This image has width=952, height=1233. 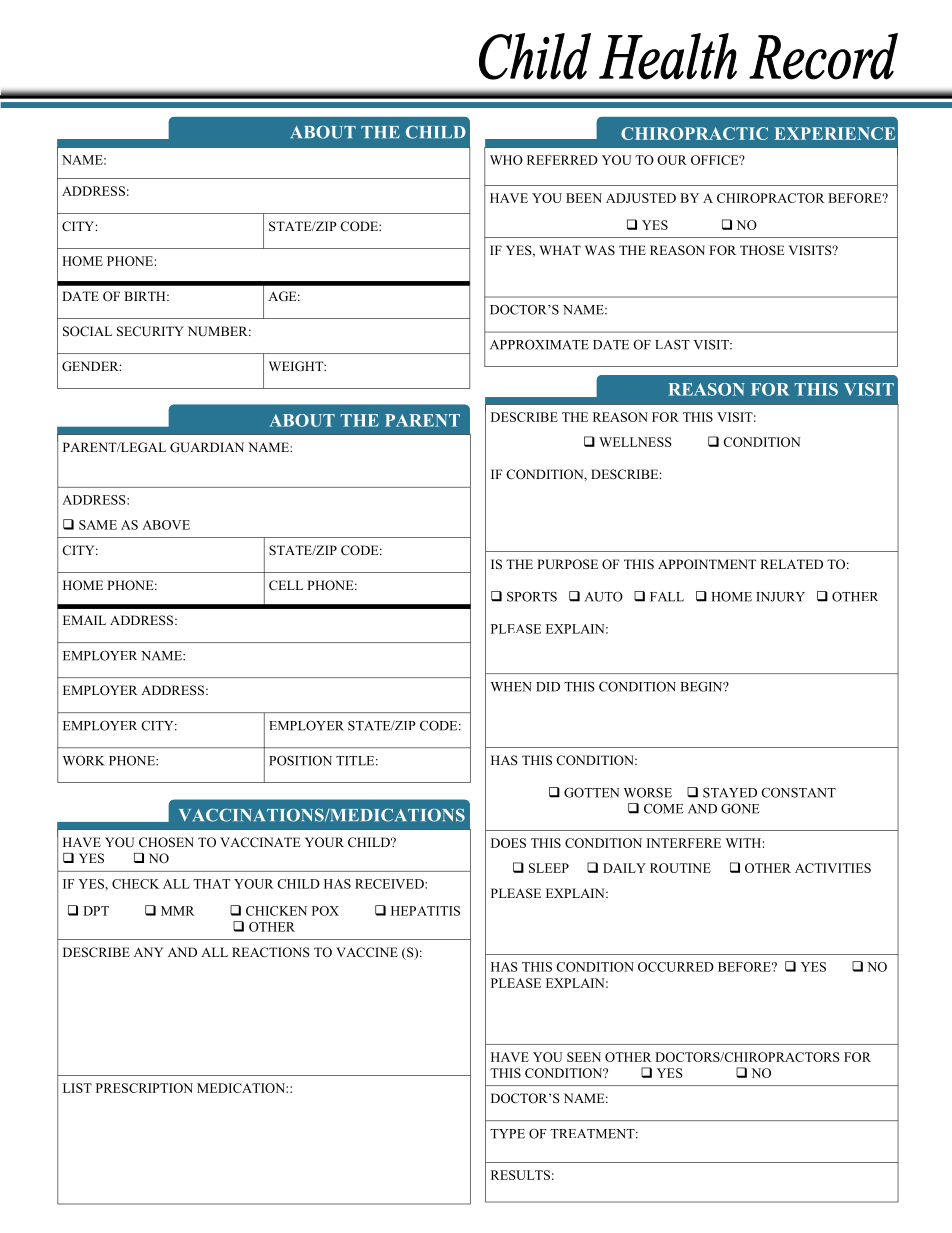 I want to click on WHEN, so click(x=511, y=687).
